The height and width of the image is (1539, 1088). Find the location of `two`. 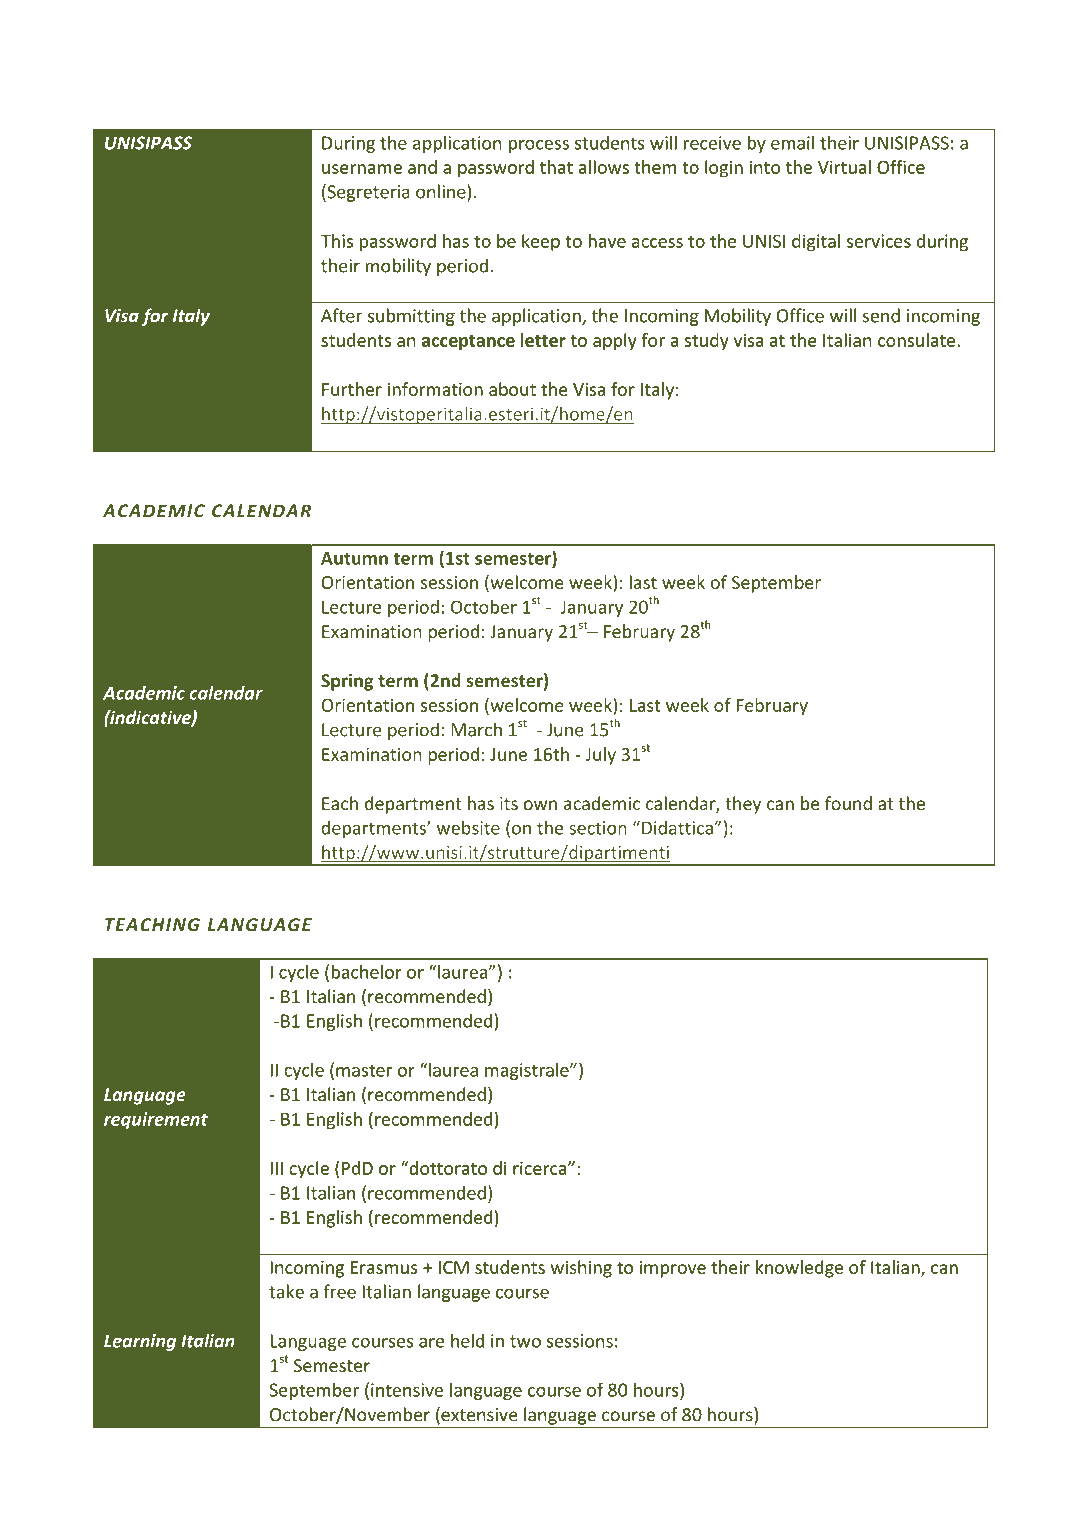

two is located at coordinates (525, 1341).
